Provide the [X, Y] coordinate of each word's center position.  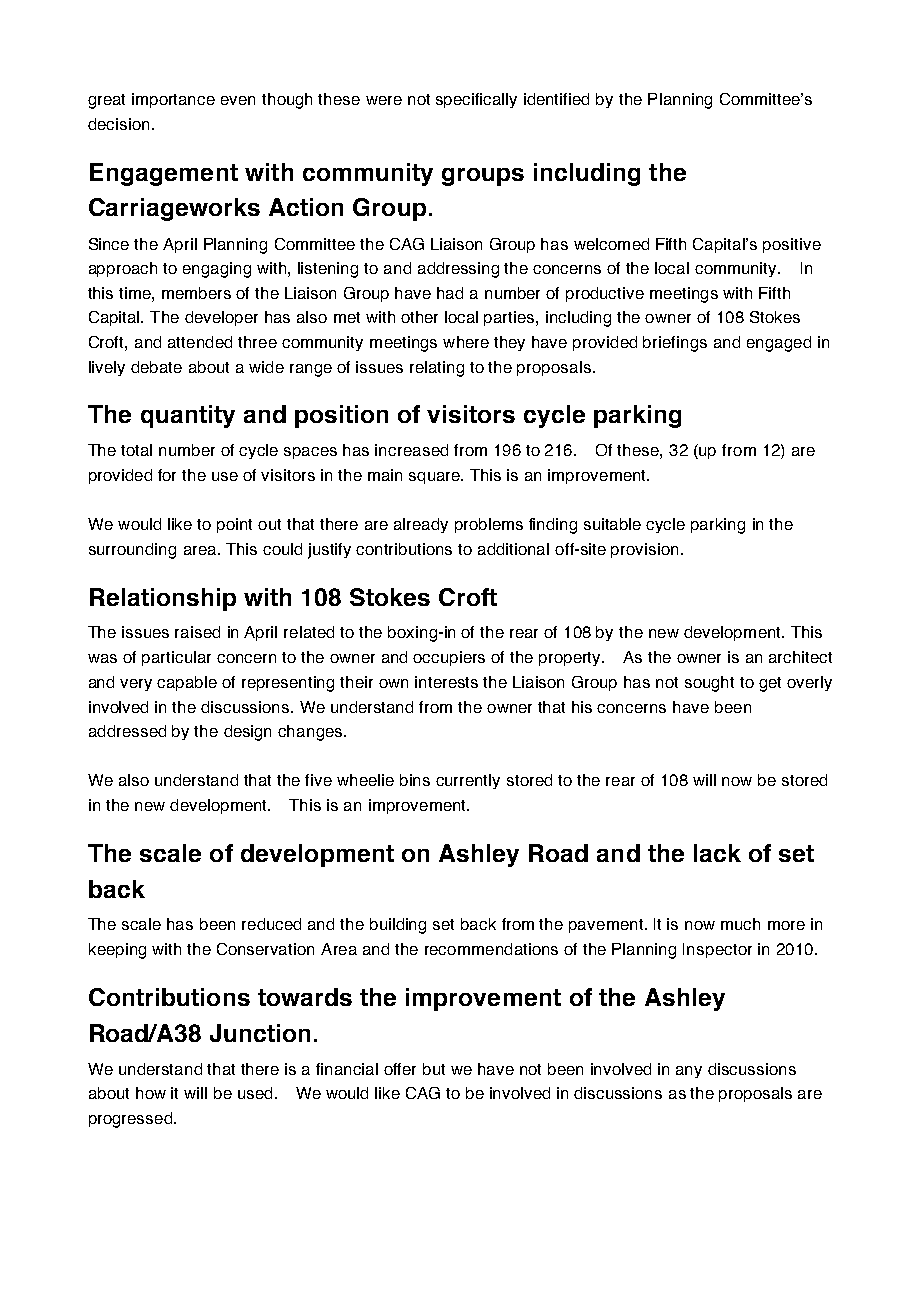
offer [400, 1069]
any [689, 1072]
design [247, 733]
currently [468, 781]
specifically [476, 100]
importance [173, 100]
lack [717, 853]
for [167, 475]
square [435, 478]
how [151, 1093]
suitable [612, 524]
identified [556, 99]
